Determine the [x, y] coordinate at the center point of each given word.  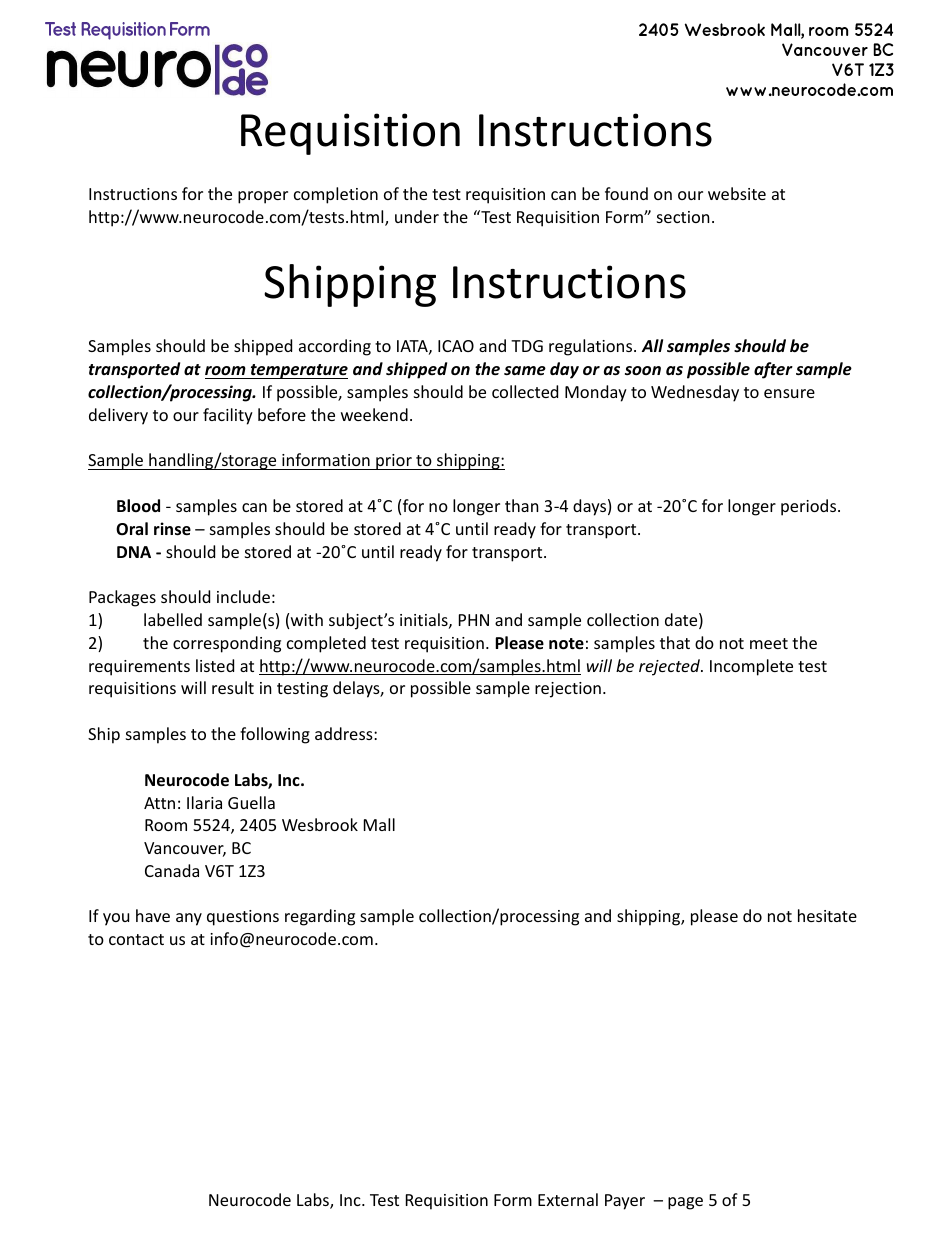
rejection [568, 690]
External [568, 1199]
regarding [320, 917]
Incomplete [751, 667]
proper [263, 197]
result [233, 687]
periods [810, 507]
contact [136, 939]
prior [394, 462]
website [737, 193]
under [417, 216]
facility [228, 416]
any [189, 919]
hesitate [827, 915]
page [685, 1203]
